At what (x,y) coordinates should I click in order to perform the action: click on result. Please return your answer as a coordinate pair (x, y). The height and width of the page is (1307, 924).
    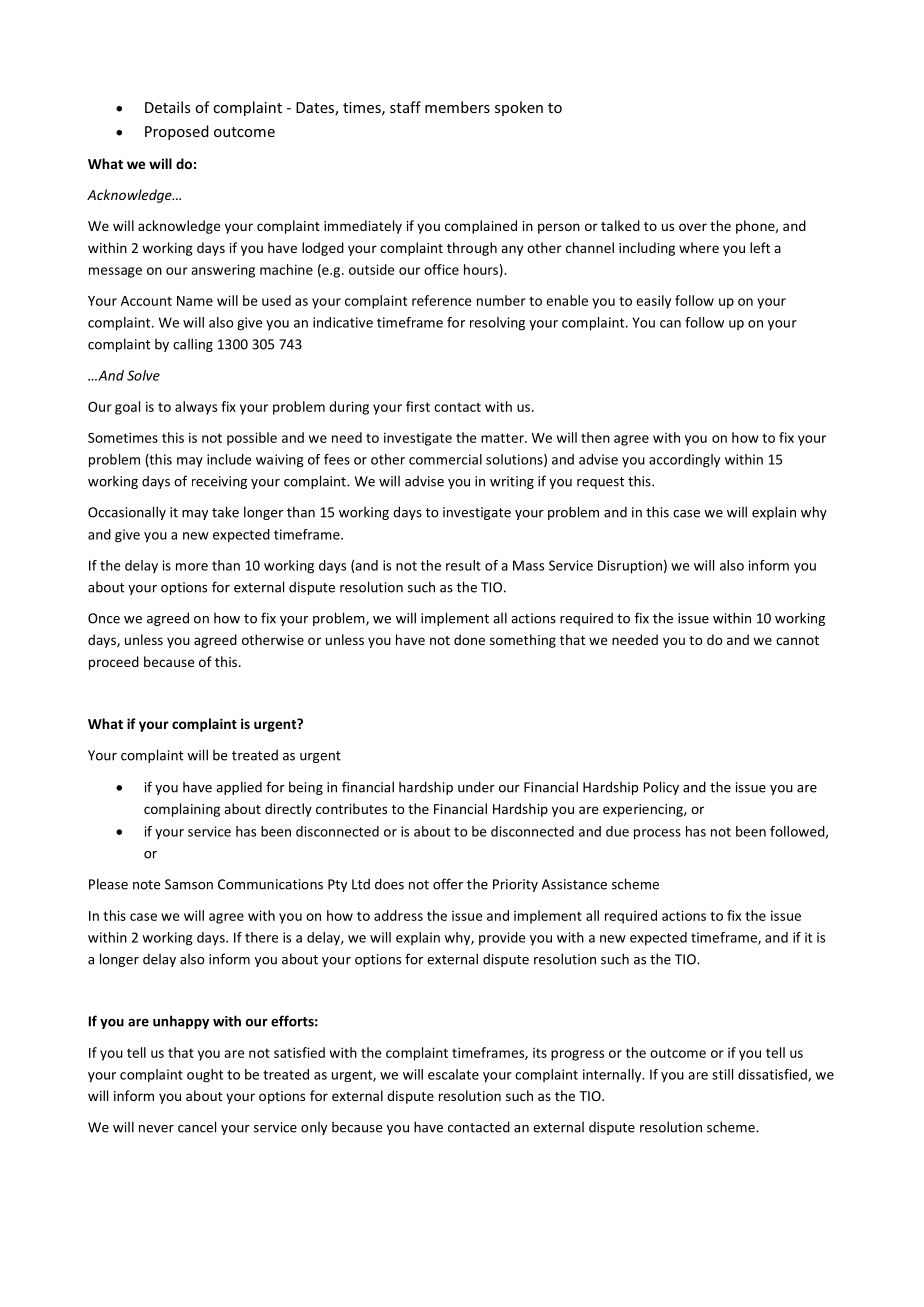
    Looking at the image, I should click on (463, 565).
